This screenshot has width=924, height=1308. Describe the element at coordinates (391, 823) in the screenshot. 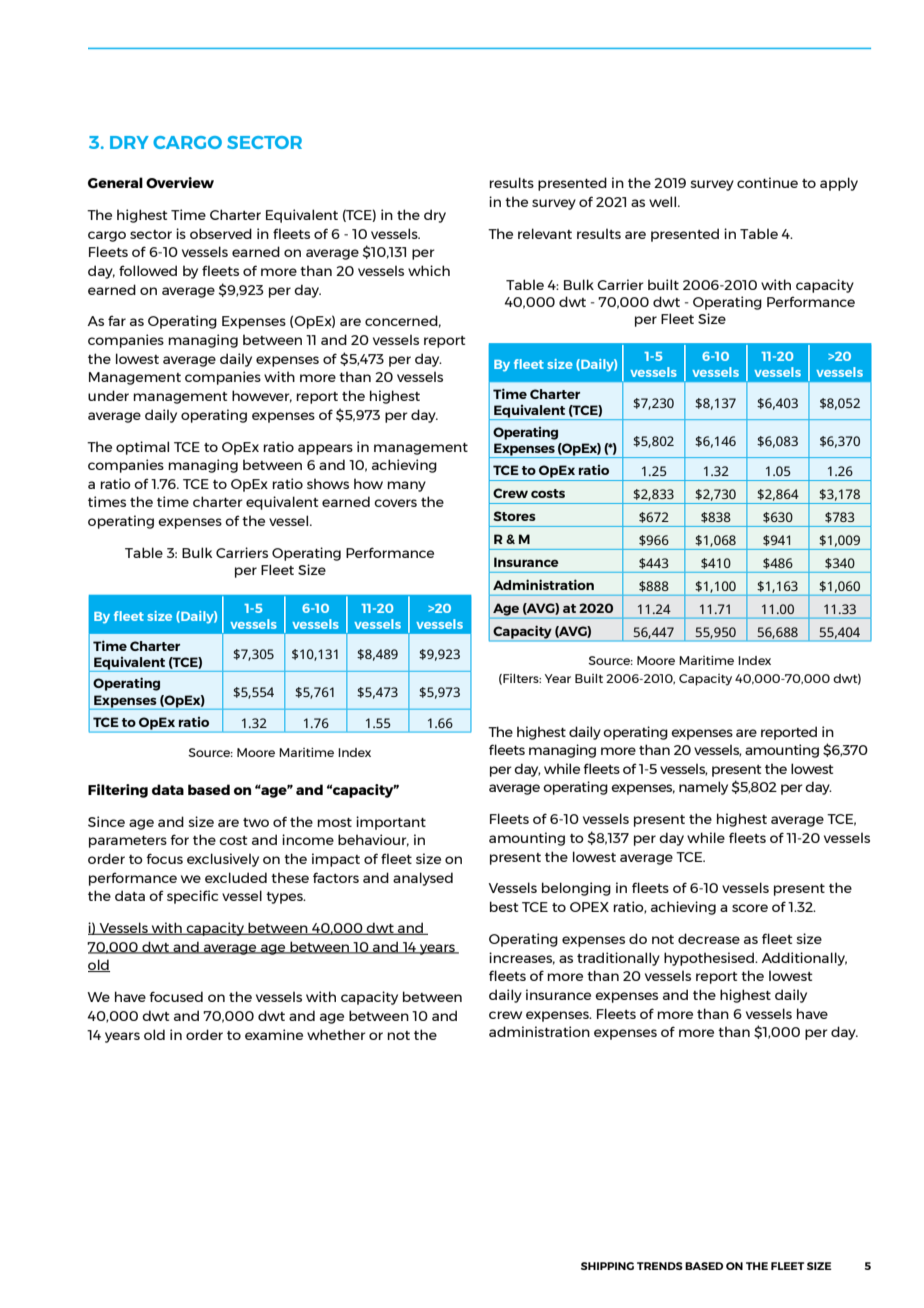

I see `important` at that location.
